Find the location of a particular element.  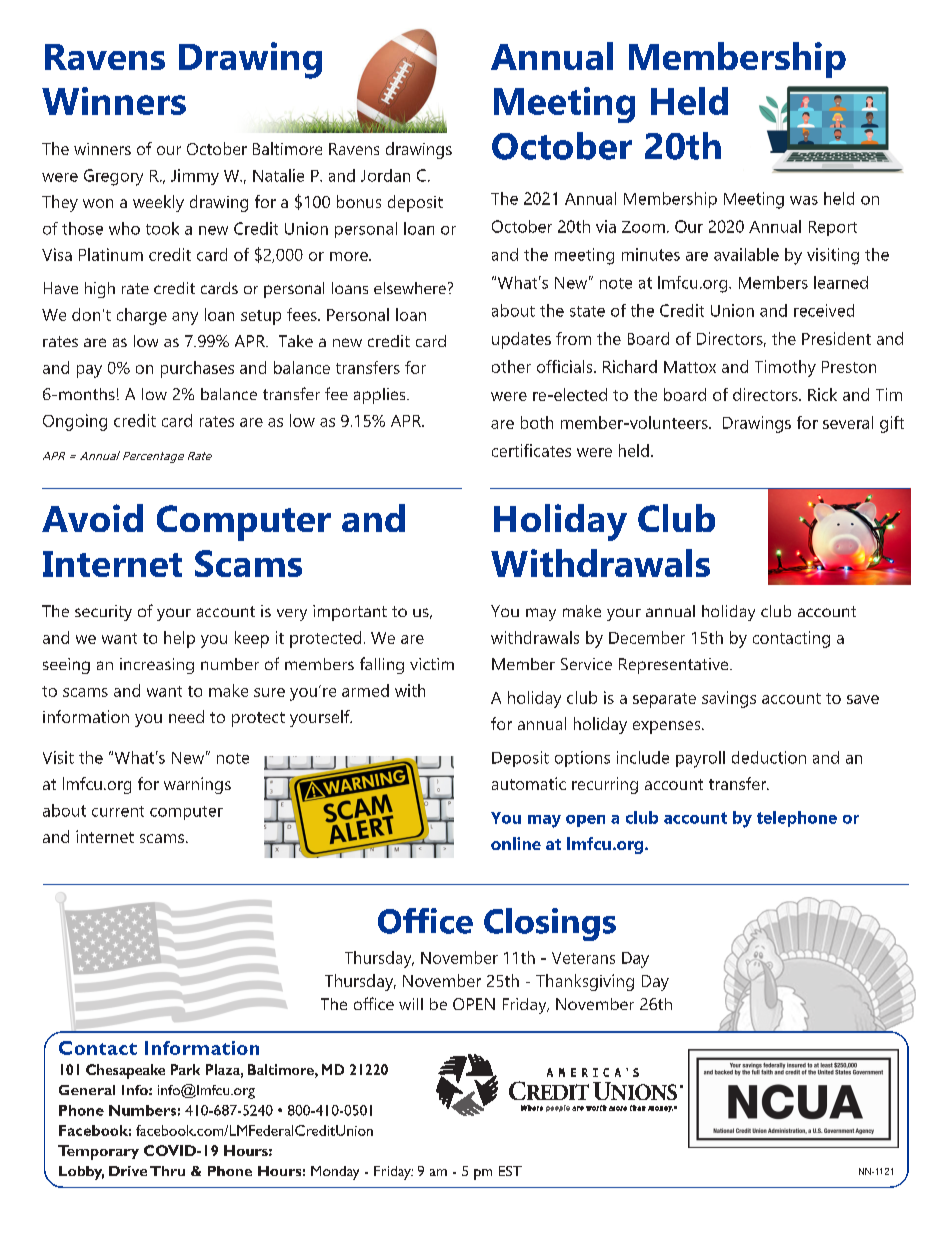

Monday is located at coordinates (335, 1173).
